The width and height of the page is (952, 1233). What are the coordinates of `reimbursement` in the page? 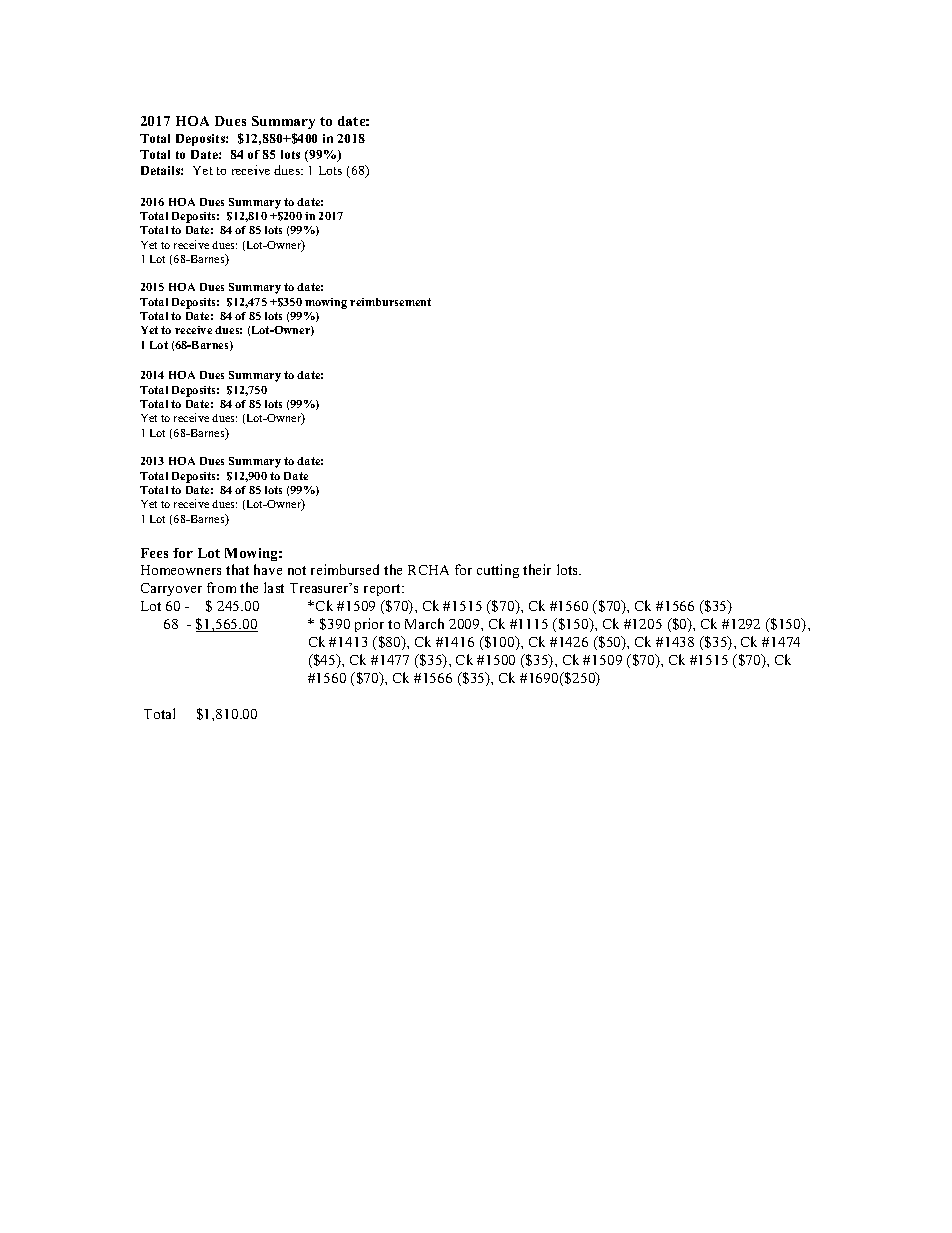 It's located at (390, 302).
